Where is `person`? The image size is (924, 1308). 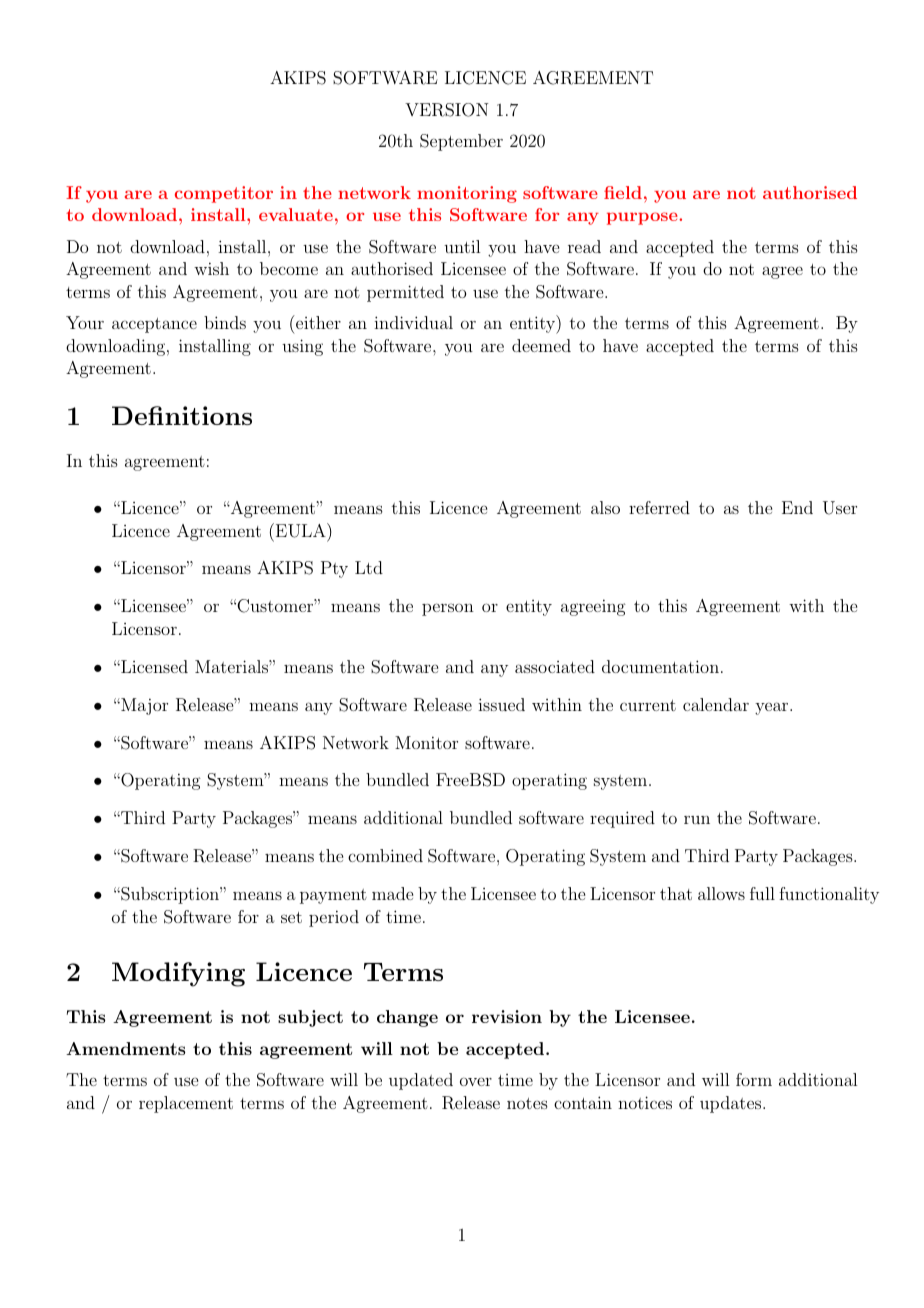
person is located at coordinates (448, 609).
